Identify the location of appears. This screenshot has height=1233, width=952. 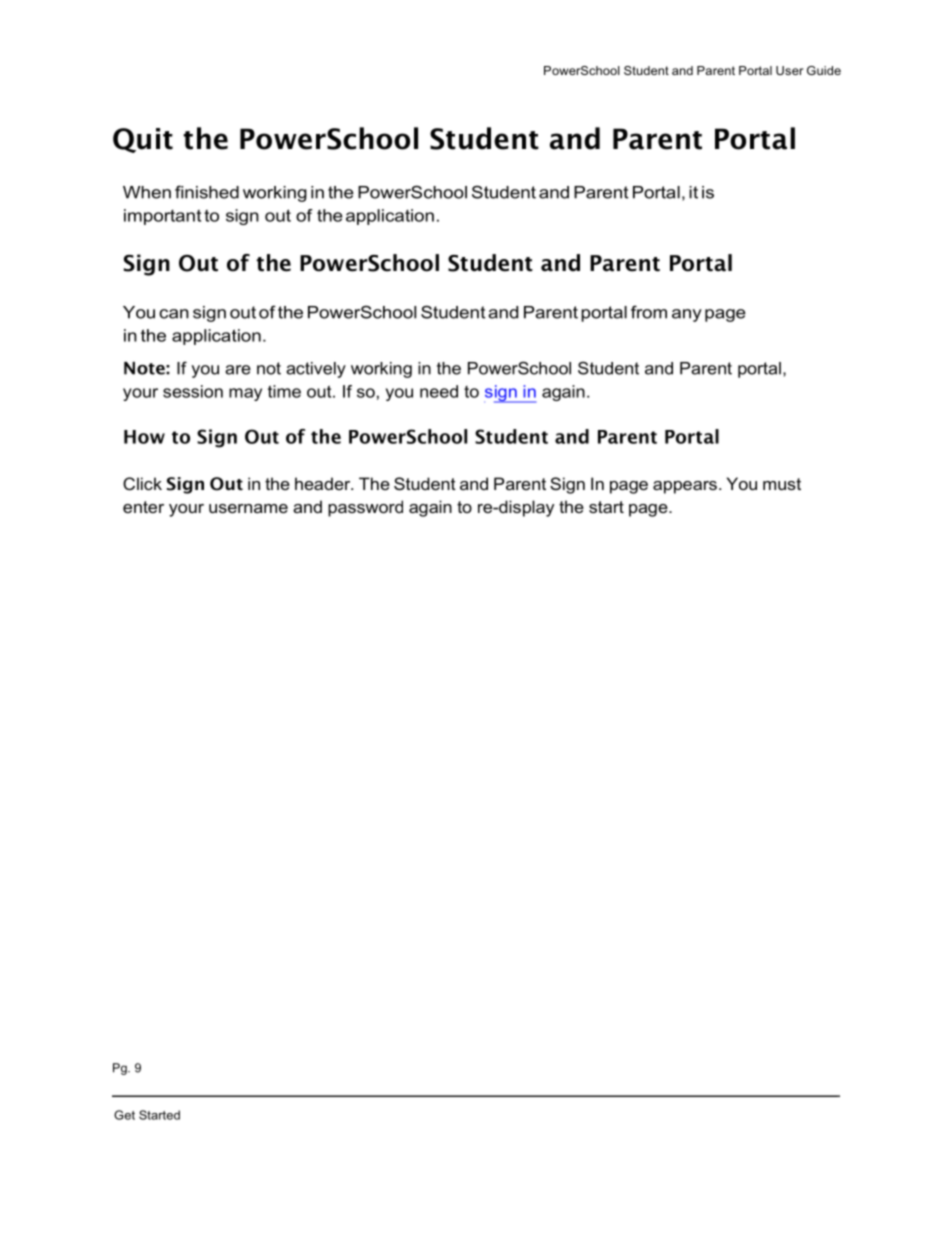
(685, 487).
